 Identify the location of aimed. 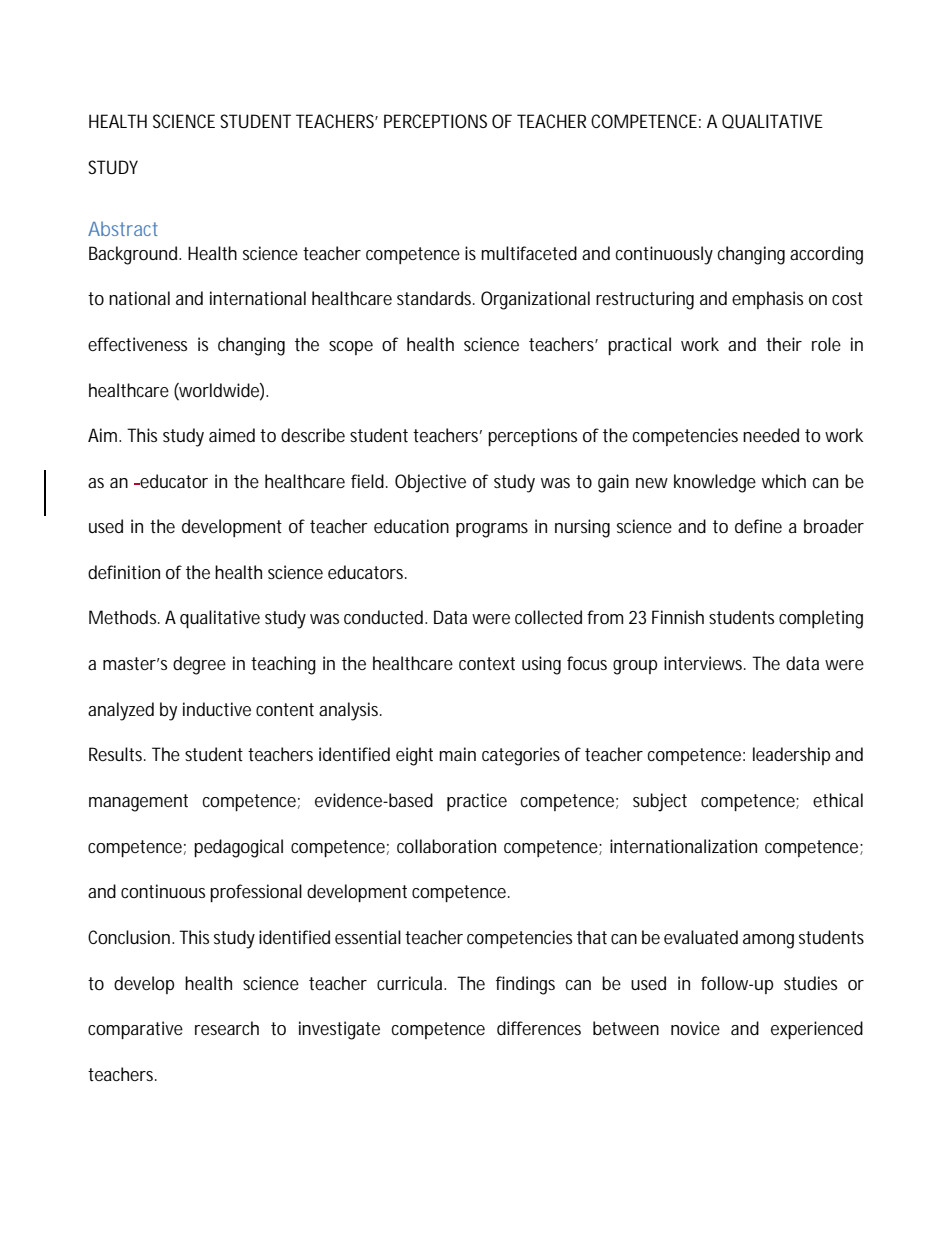
(232, 435).
